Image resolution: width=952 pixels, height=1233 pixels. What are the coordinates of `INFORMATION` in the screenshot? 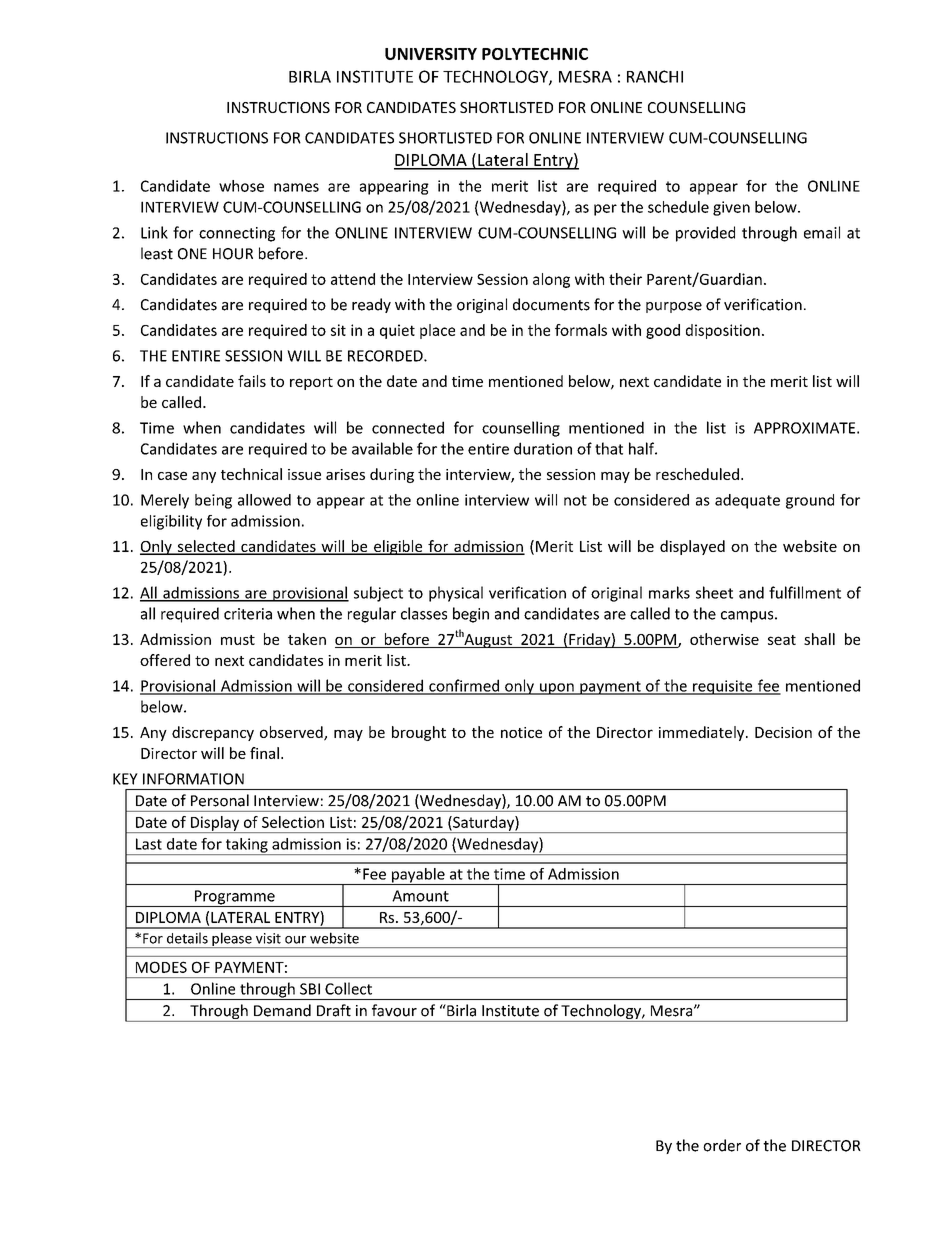 It's located at (193, 779).
